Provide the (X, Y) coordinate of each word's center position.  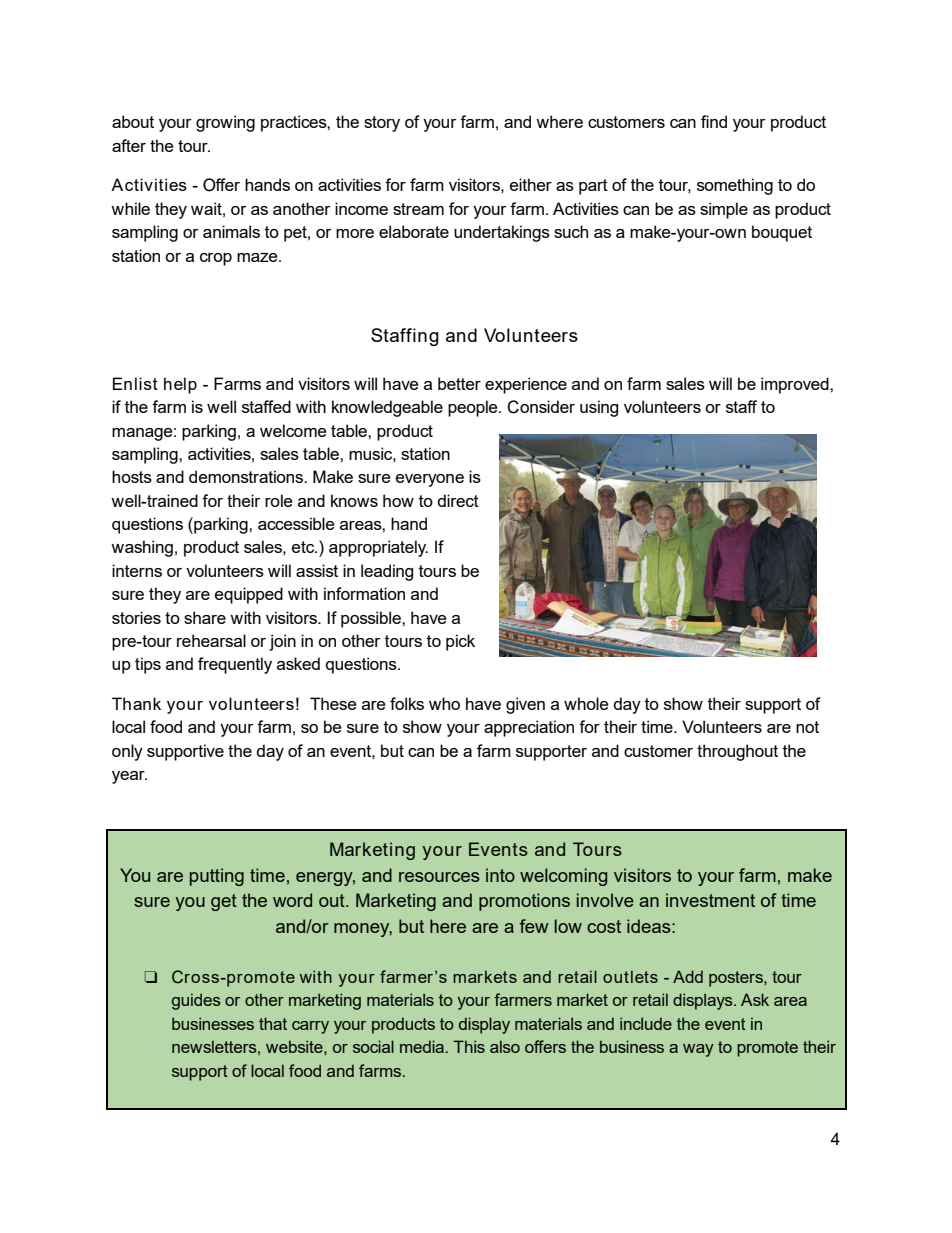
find (714, 121)
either (531, 184)
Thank (136, 703)
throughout (737, 752)
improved (796, 385)
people (474, 408)
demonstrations (247, 476)
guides (196, 1001)
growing (225, 123)
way (698, 1050)
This (469, 1046)
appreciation (529, 728)
